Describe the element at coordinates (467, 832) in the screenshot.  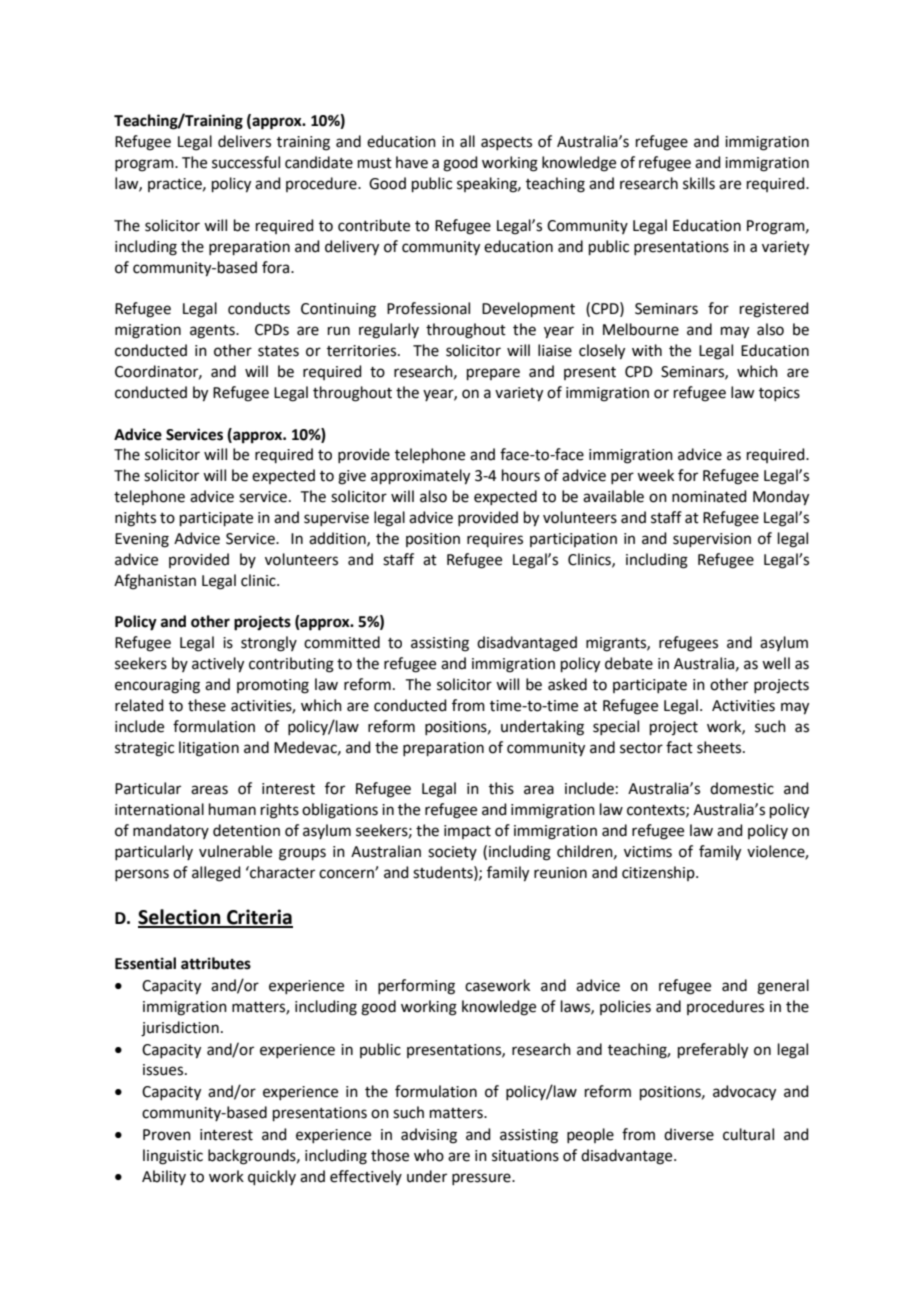
I see `impact` at that location.
